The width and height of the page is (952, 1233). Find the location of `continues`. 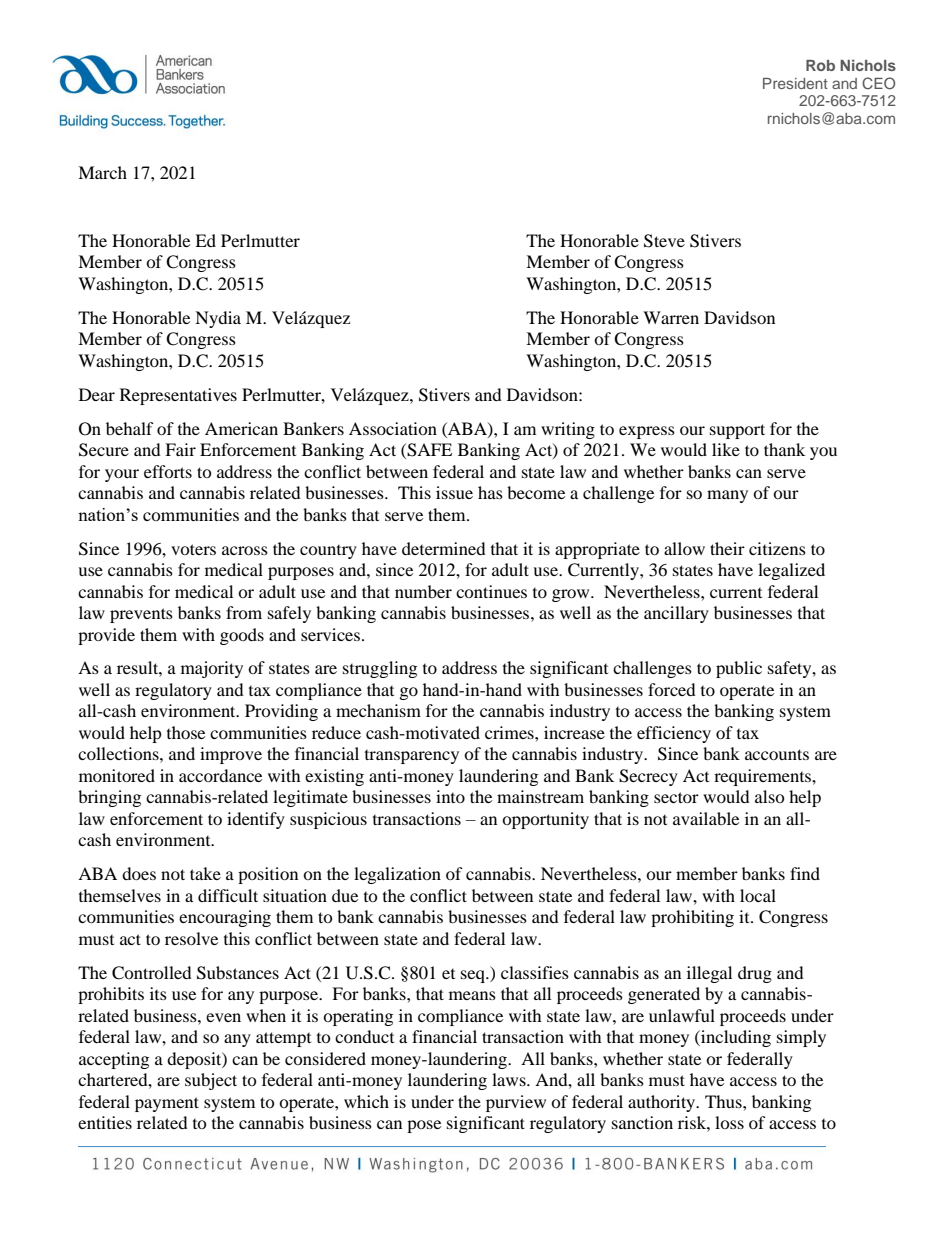

continues is located at coordinates (491, 591).
